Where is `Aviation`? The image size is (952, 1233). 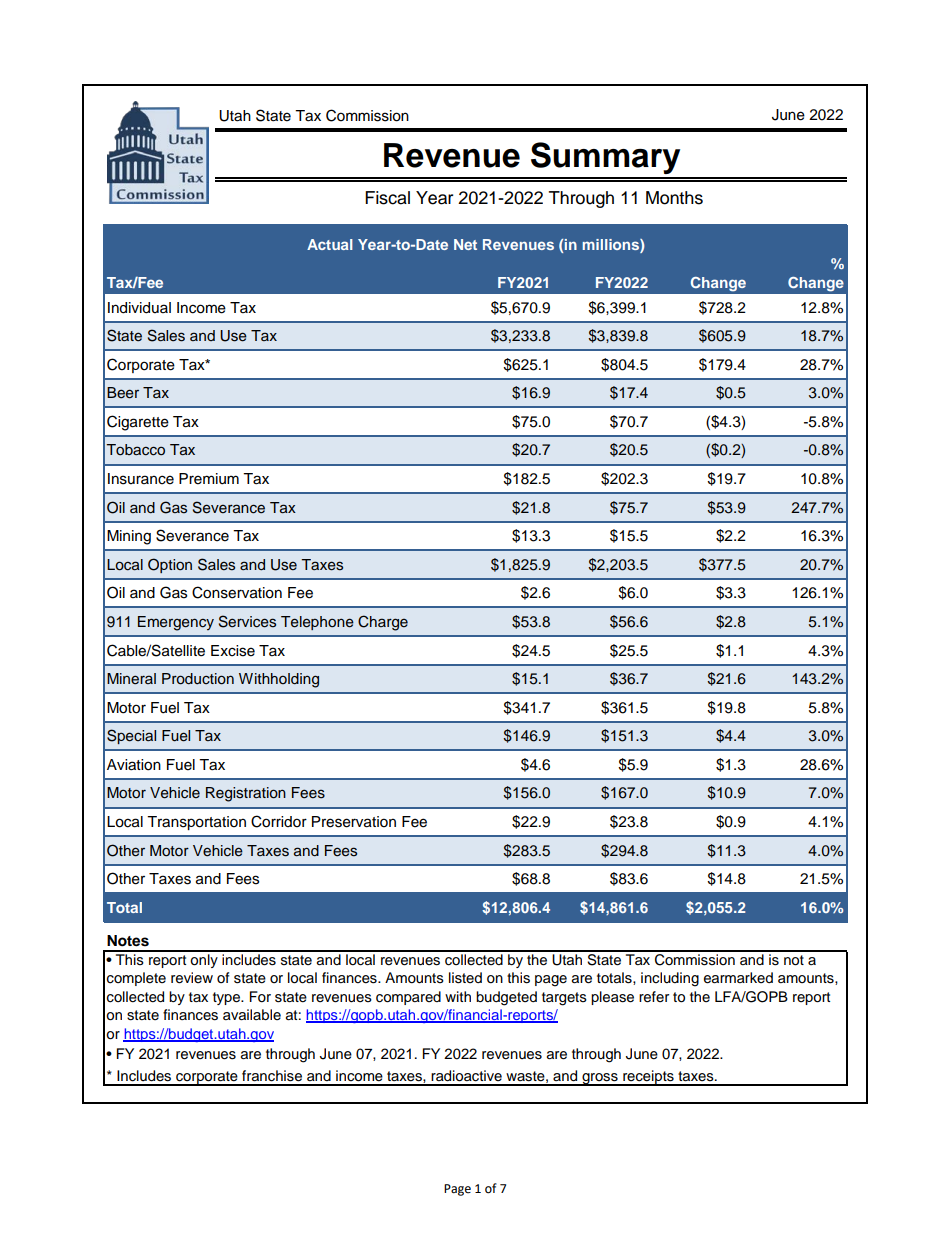
Aviation is located at coordinates (134, 765).
